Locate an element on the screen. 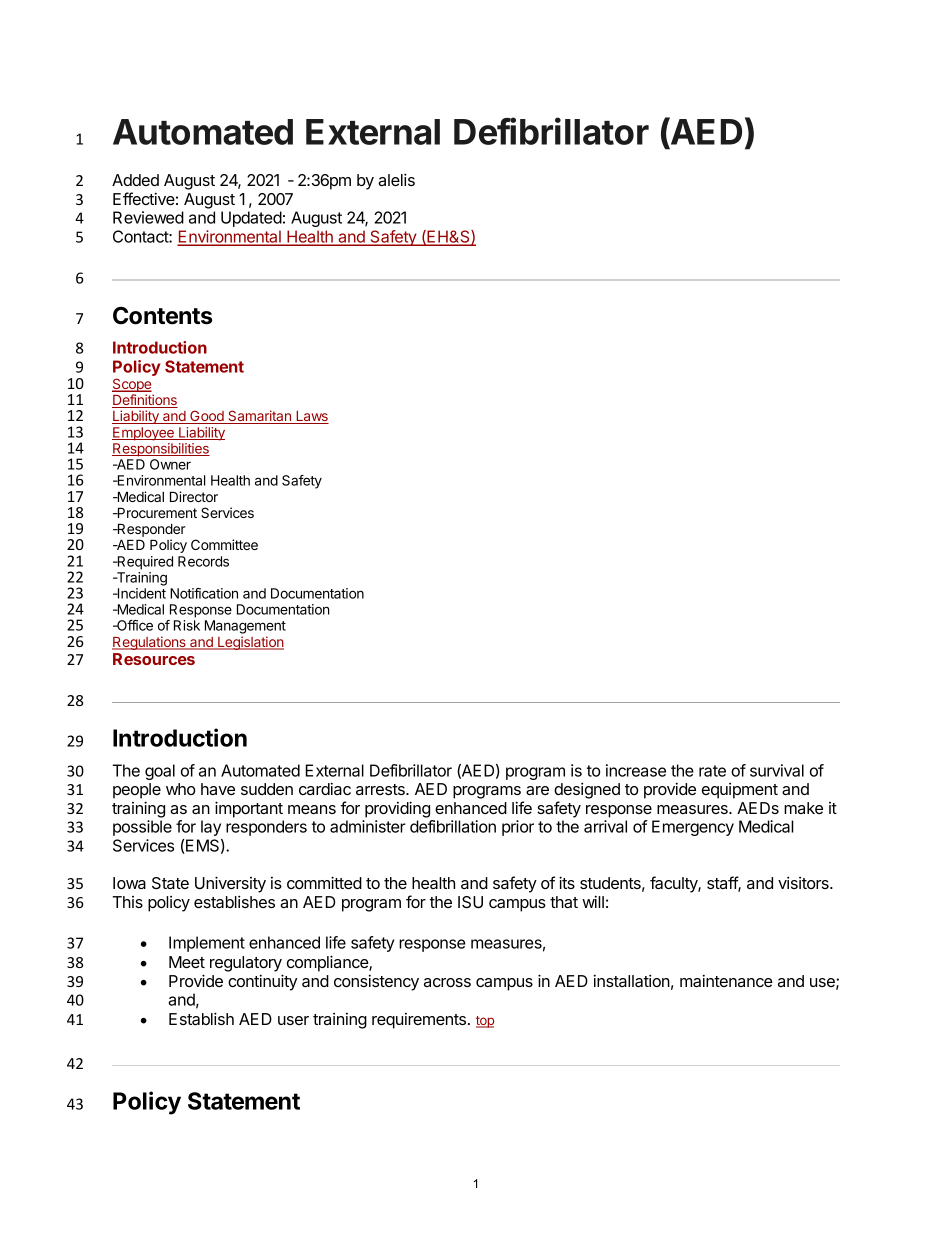  Laws is located at coordinates (311, 417).
